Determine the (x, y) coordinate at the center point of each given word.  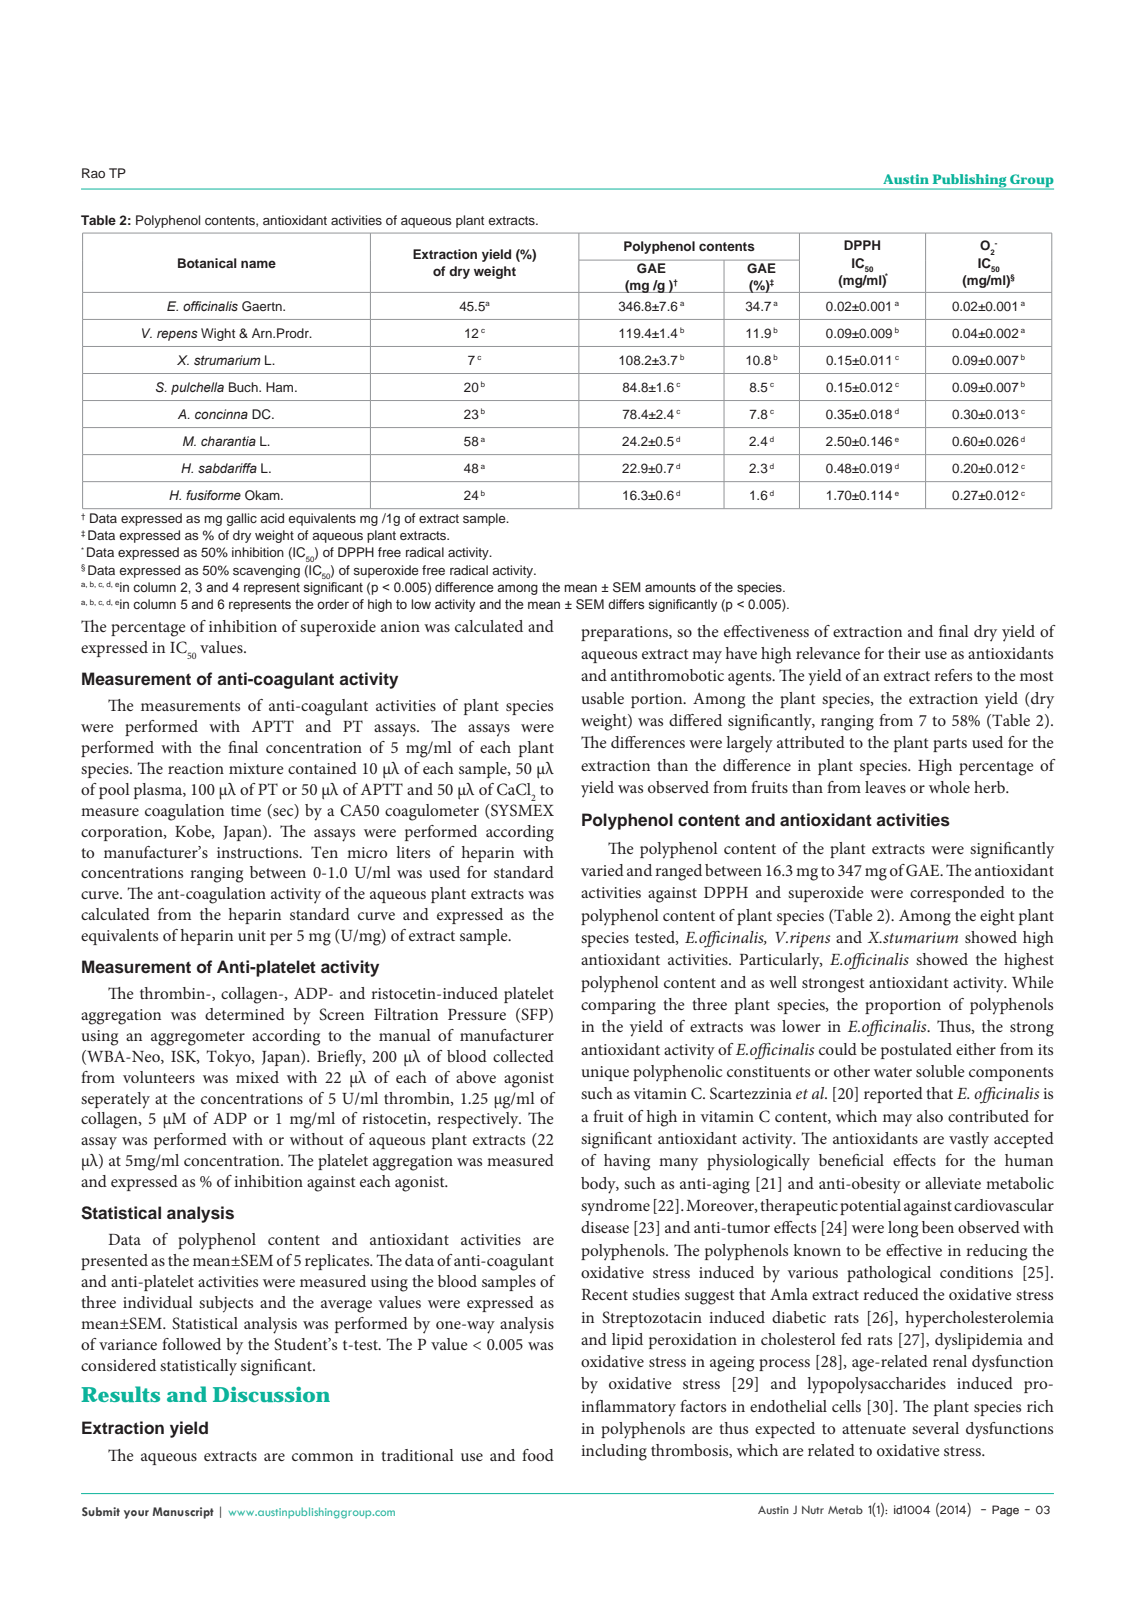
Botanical (207, 263)
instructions (259, 852)
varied (602, 870)
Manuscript (183, 1513)
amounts (670, 587)
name (258, 264)
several (935, 1428)
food (538, 1455)
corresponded (957, 894)
